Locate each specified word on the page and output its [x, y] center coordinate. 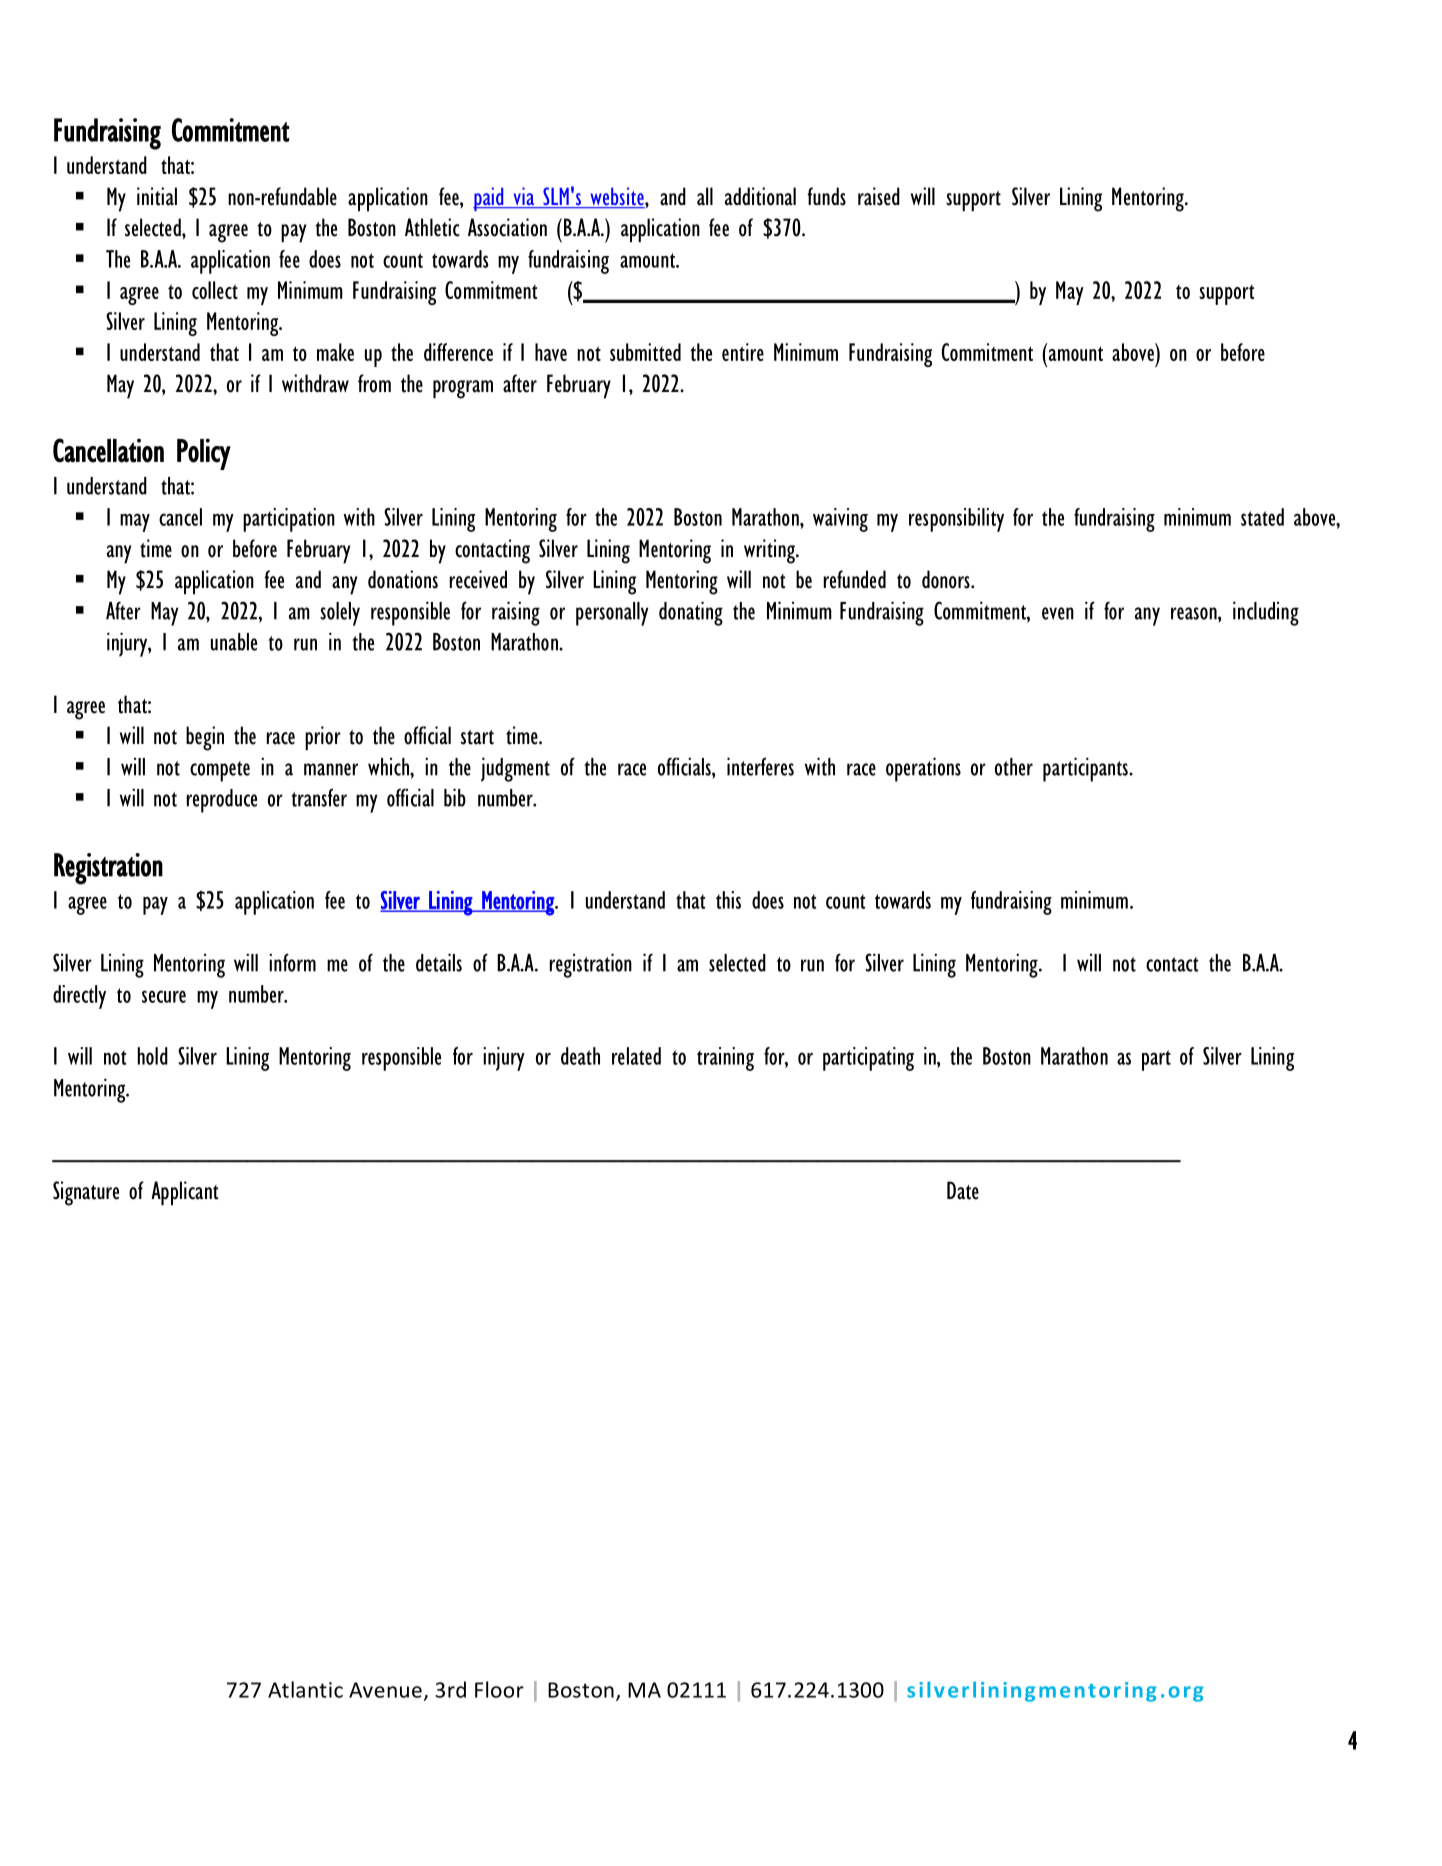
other [1014, 767]
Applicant [184, 1193]
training [725, 1059]
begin [205, 738]
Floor [499, 1689]
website [617, 197]
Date [963, 1190]
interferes [760, 766]
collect [215, 290]
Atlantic [305, 1689]
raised [879, 196]
